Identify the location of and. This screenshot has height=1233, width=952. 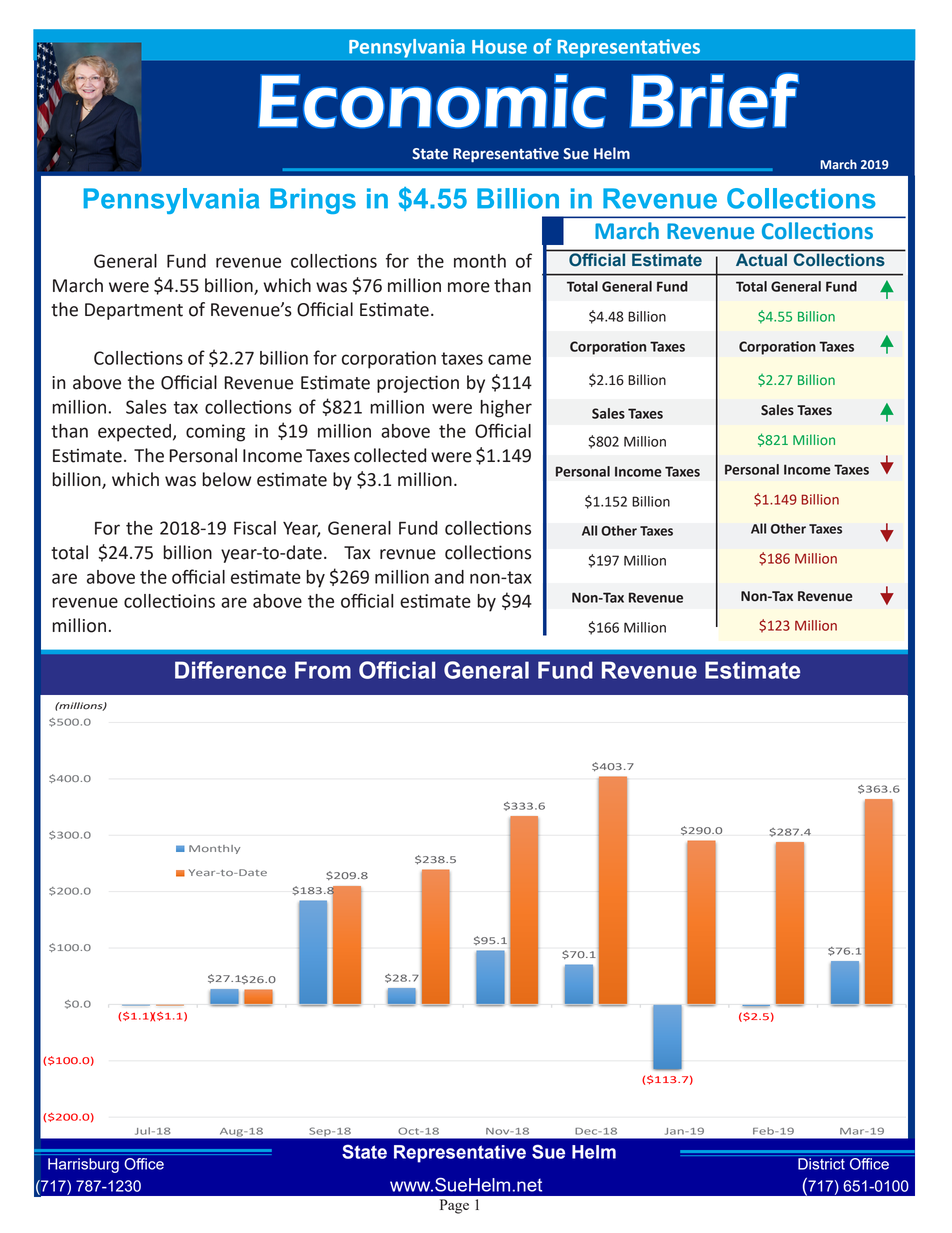
(449, 577).
